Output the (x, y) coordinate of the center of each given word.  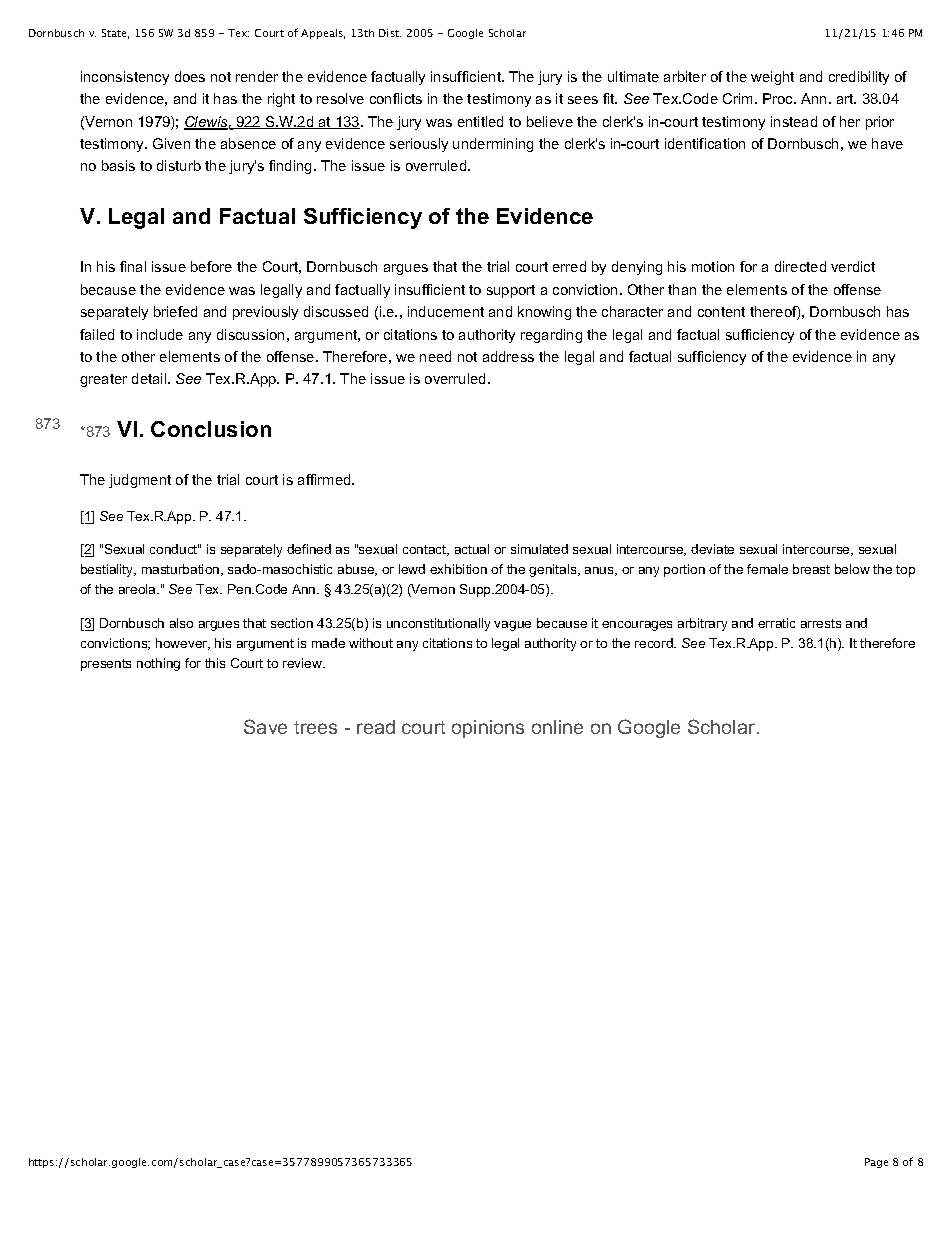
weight (772, 78)
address (508, 356)
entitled (480, 121)
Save (265, 726)
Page (876, 1163)
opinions (488, 729)
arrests (821, 623)
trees (315, 727)
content (721, 312)
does (190, 76)
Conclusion (211, 429)
